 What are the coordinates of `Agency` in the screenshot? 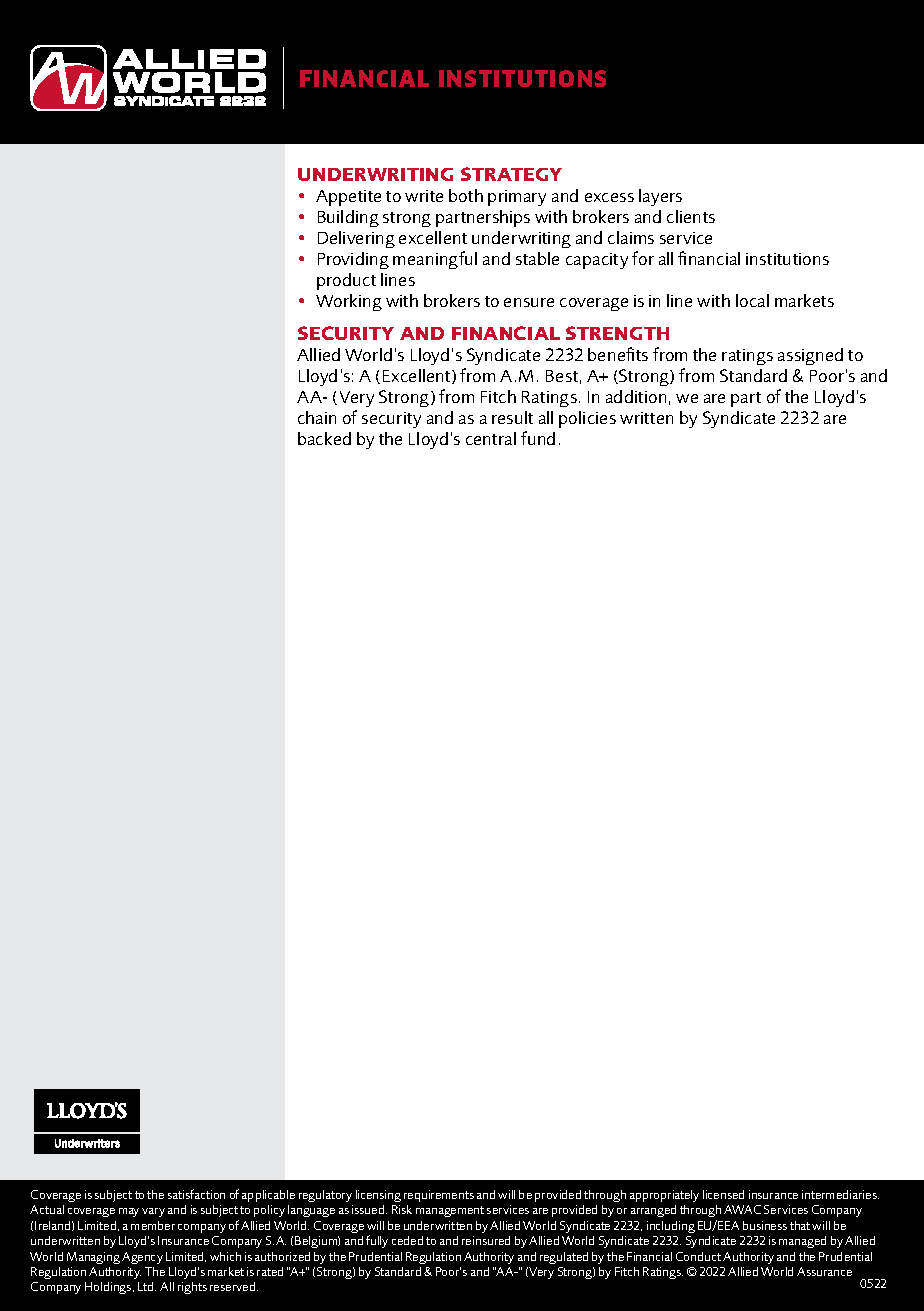 It's located at (142, 1258).
